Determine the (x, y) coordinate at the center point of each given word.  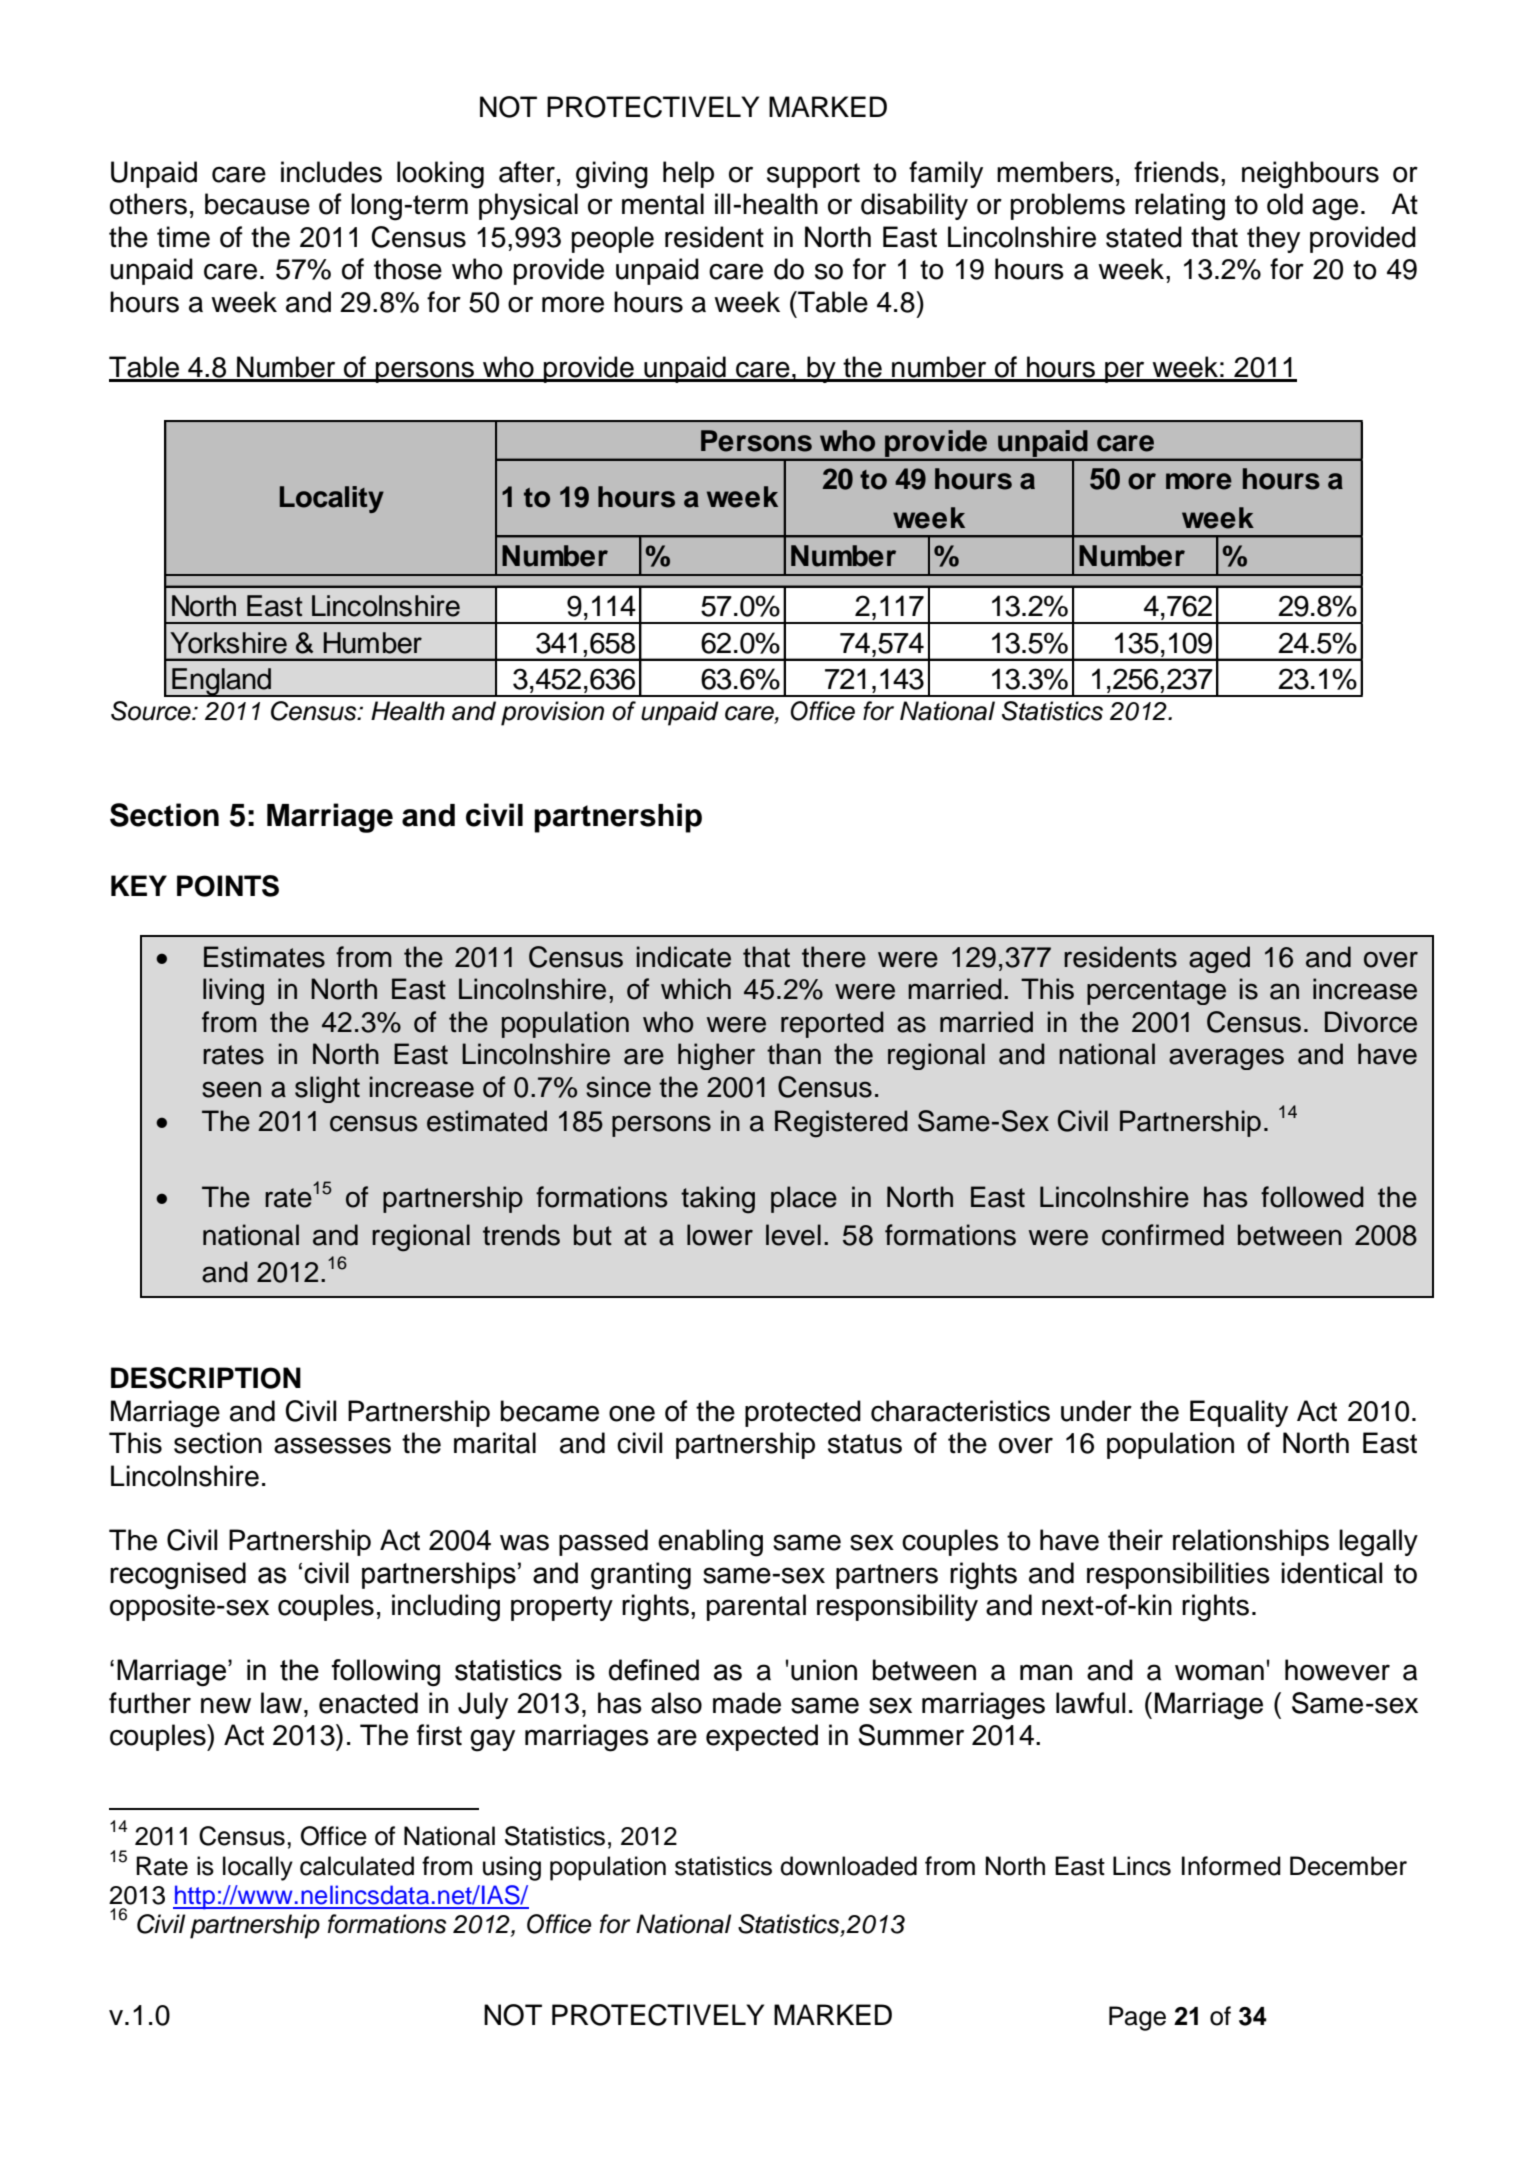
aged (1219, 959)
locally (258, 1868)
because (257, 204)
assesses (332, 1445)
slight (327, 1089)
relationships (1251, 1542)
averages (1226, 1059)
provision (552, 713)
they (1273, 239)
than (794, 1054)
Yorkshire (228, 643)
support (813, 175)
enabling (710, 1543)
